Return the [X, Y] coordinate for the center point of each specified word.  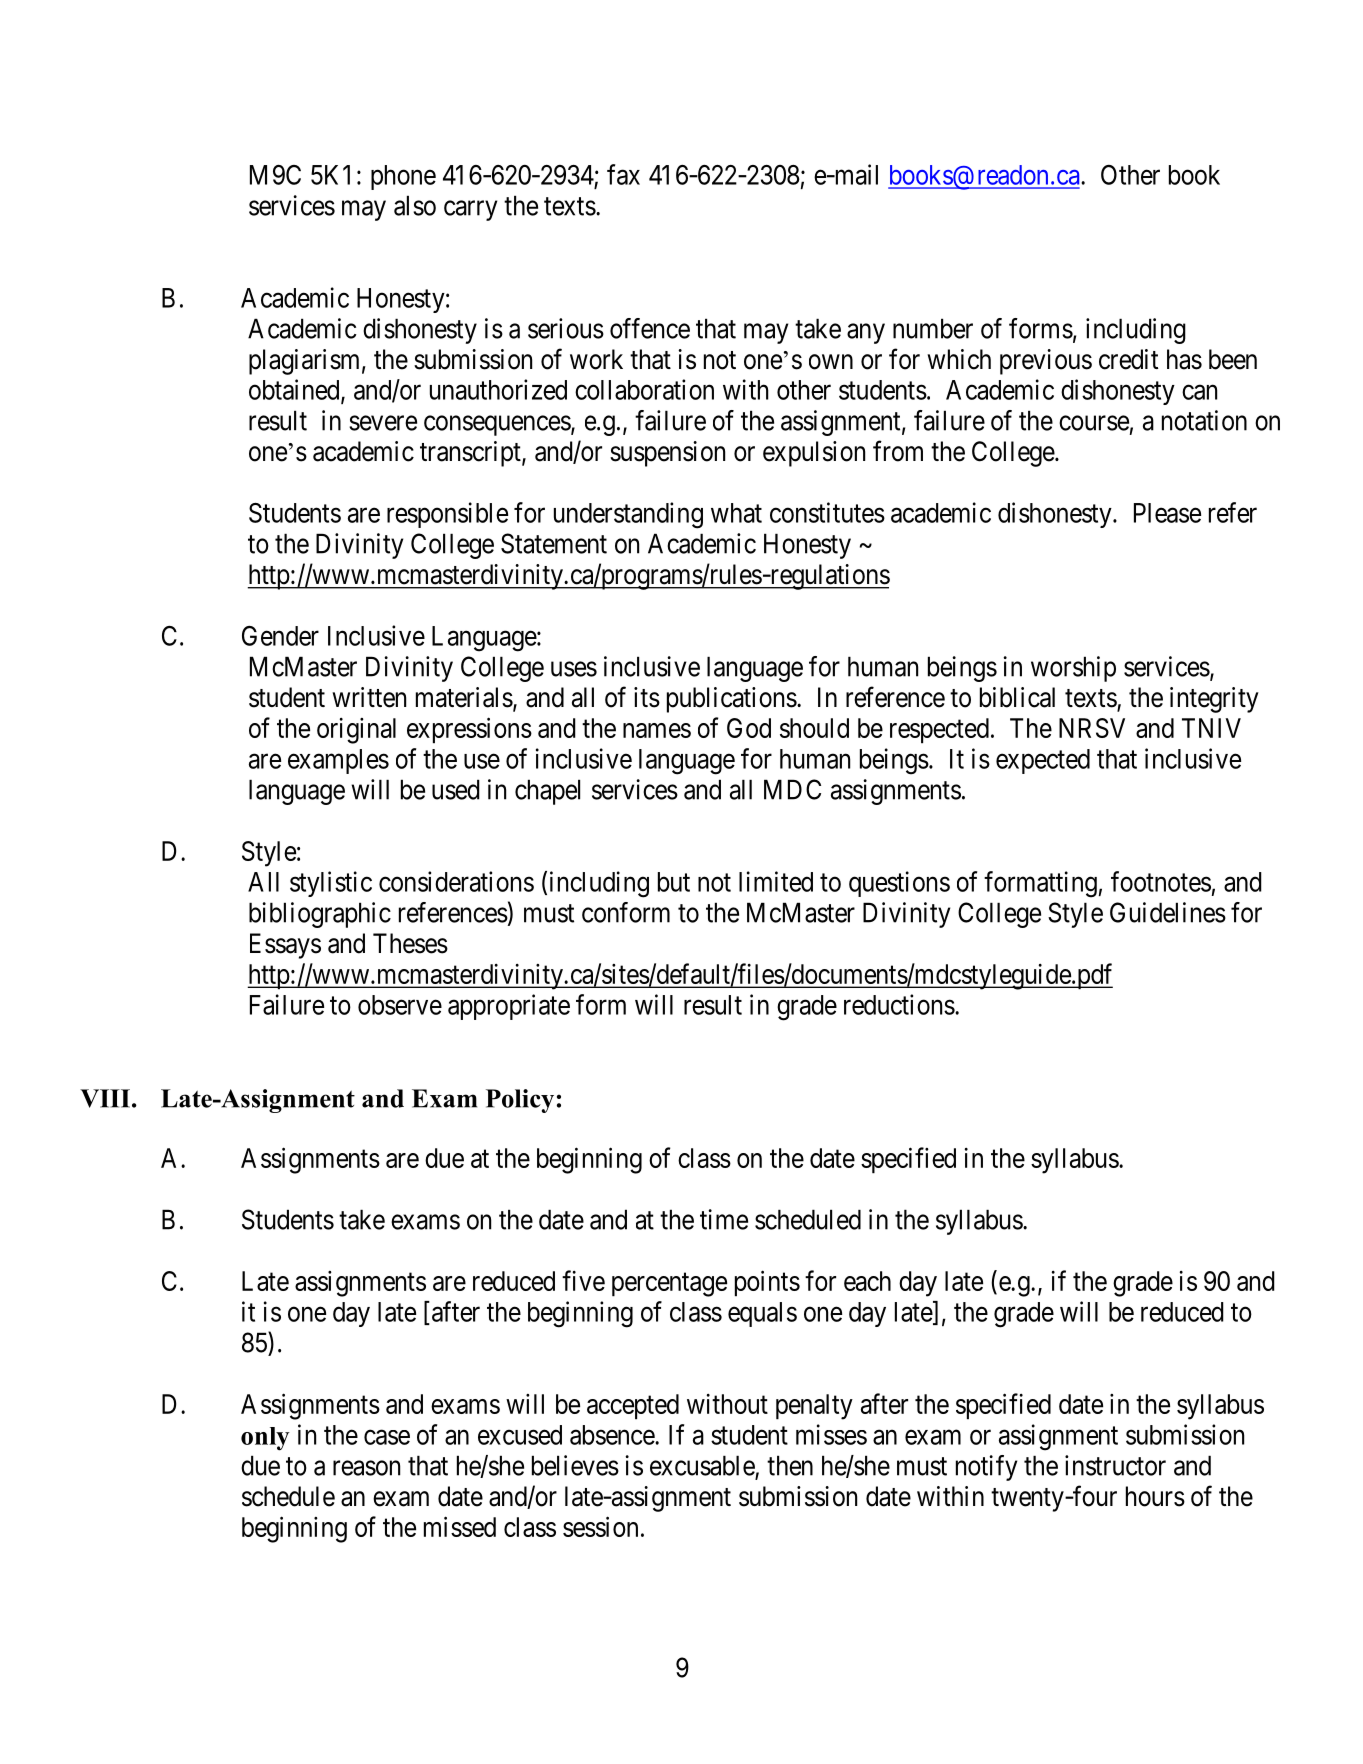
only [265, 1439]
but [674, 882]
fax [623, 174]
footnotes [1161, 881]
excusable [702, 1465]
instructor [1115, 1465]
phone [403, 177]
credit [1128, 359]
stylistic [331, 884]
